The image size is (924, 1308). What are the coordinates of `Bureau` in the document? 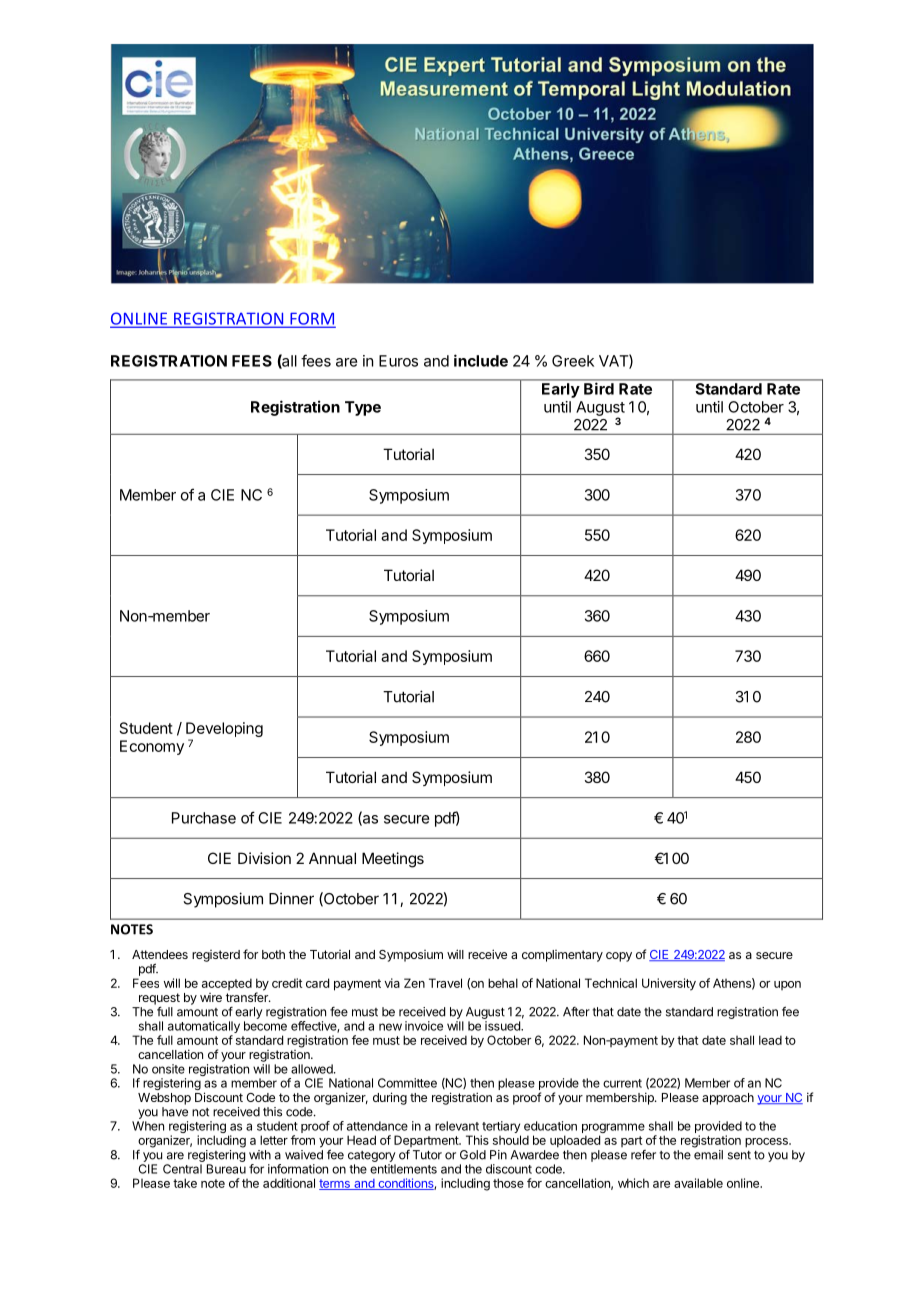 It's located at (226, 1169).
